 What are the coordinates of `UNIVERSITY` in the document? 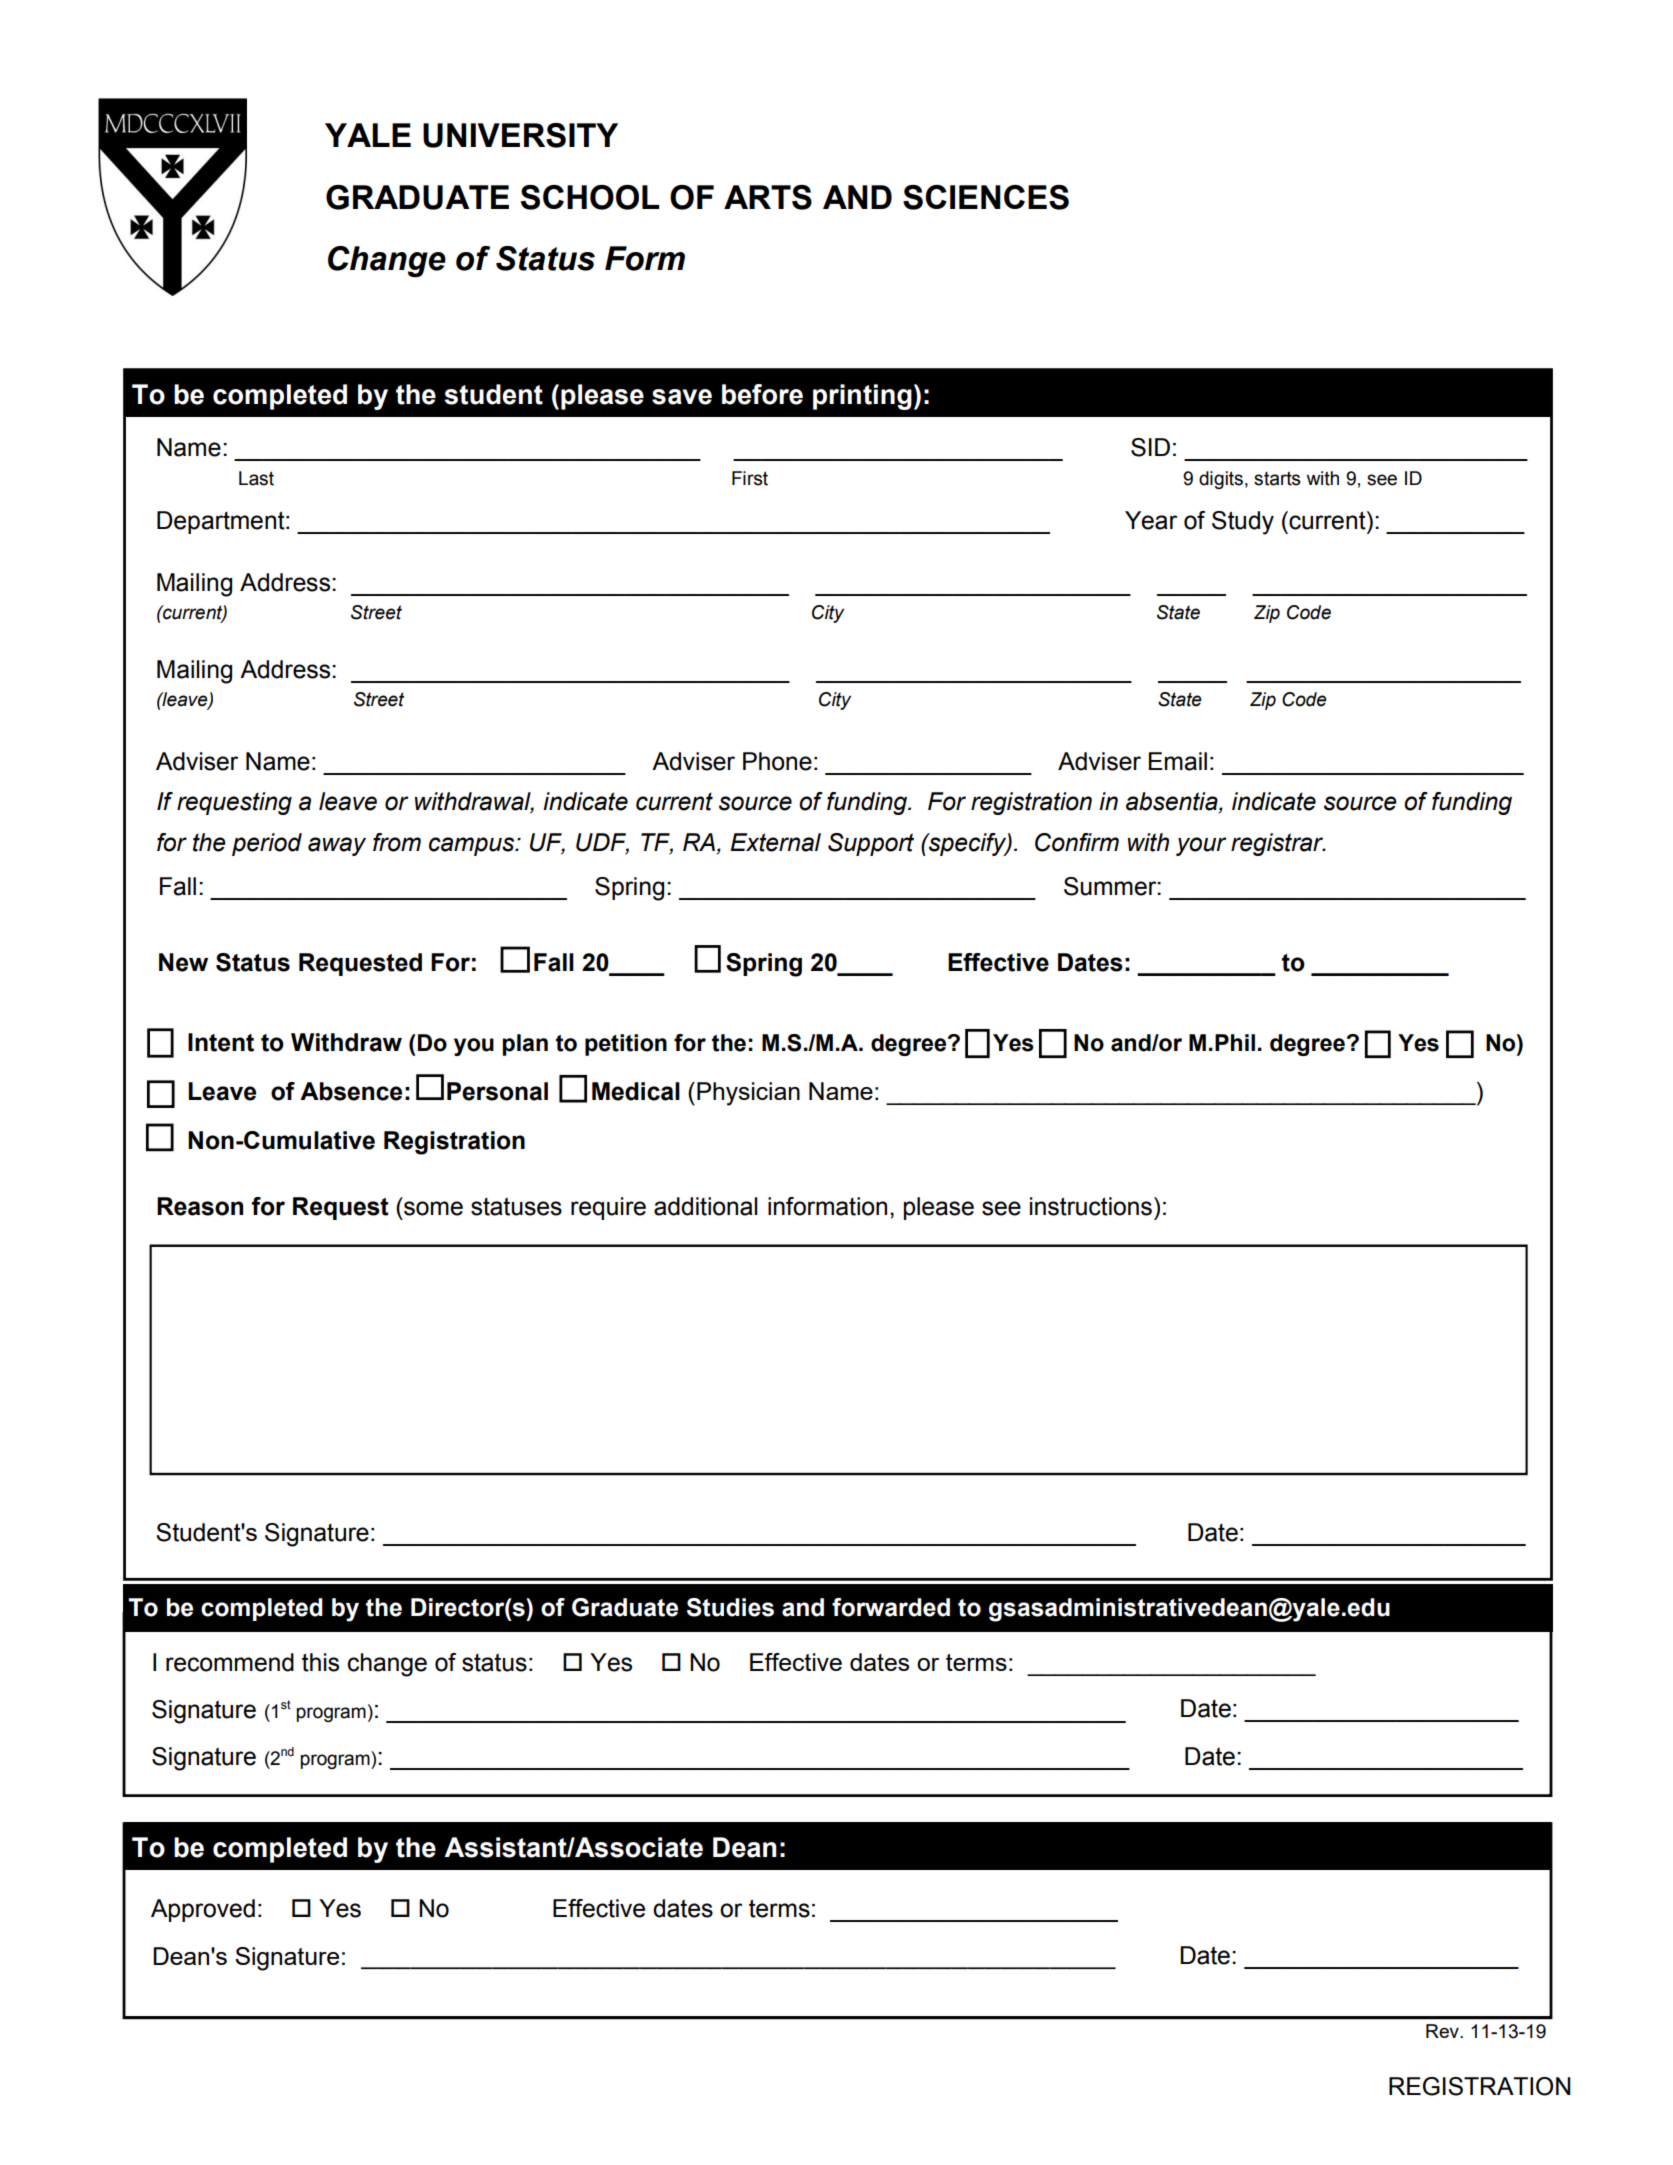 It's located at (520, 135).
